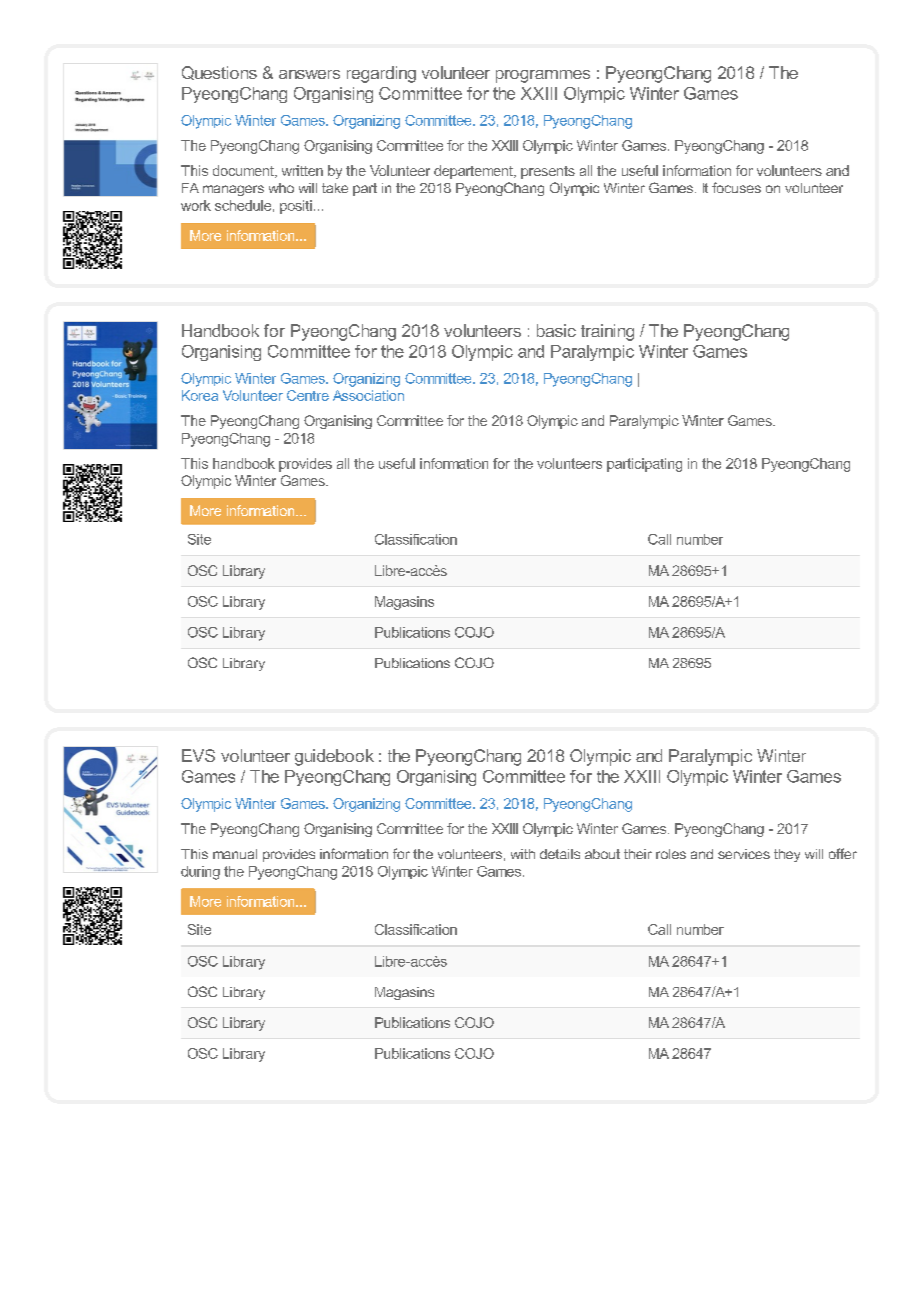 This screenshot has width=924, height=1308. I want to click on focuses, so click(736, 187).
